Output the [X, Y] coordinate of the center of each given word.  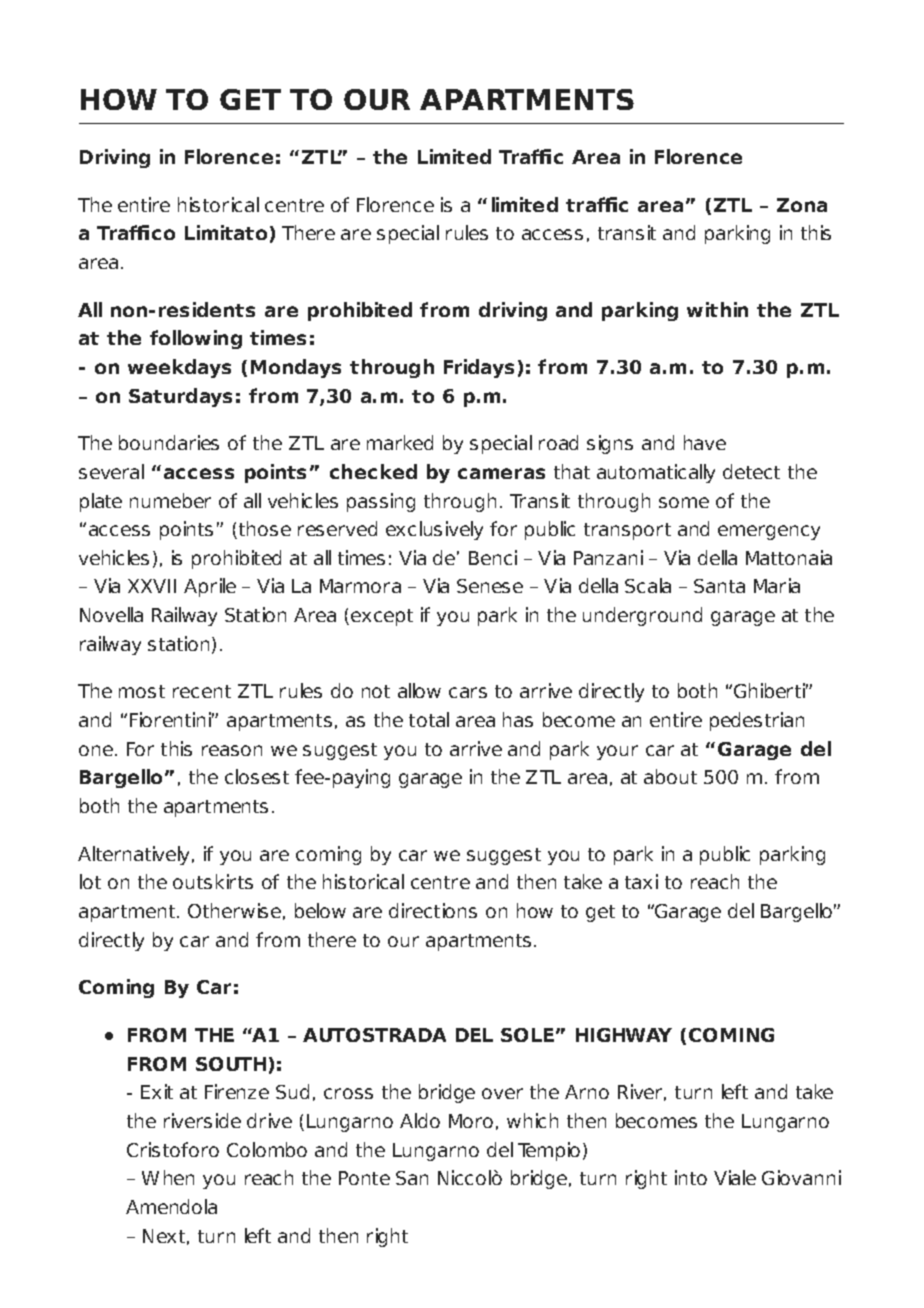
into [691, 1177]
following [196, 339]
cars [468, 692]
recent [202, 691]
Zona [802, 205]
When [168, 1177]
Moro [471, 1121]
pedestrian [757, 721]
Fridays [479, 368]
